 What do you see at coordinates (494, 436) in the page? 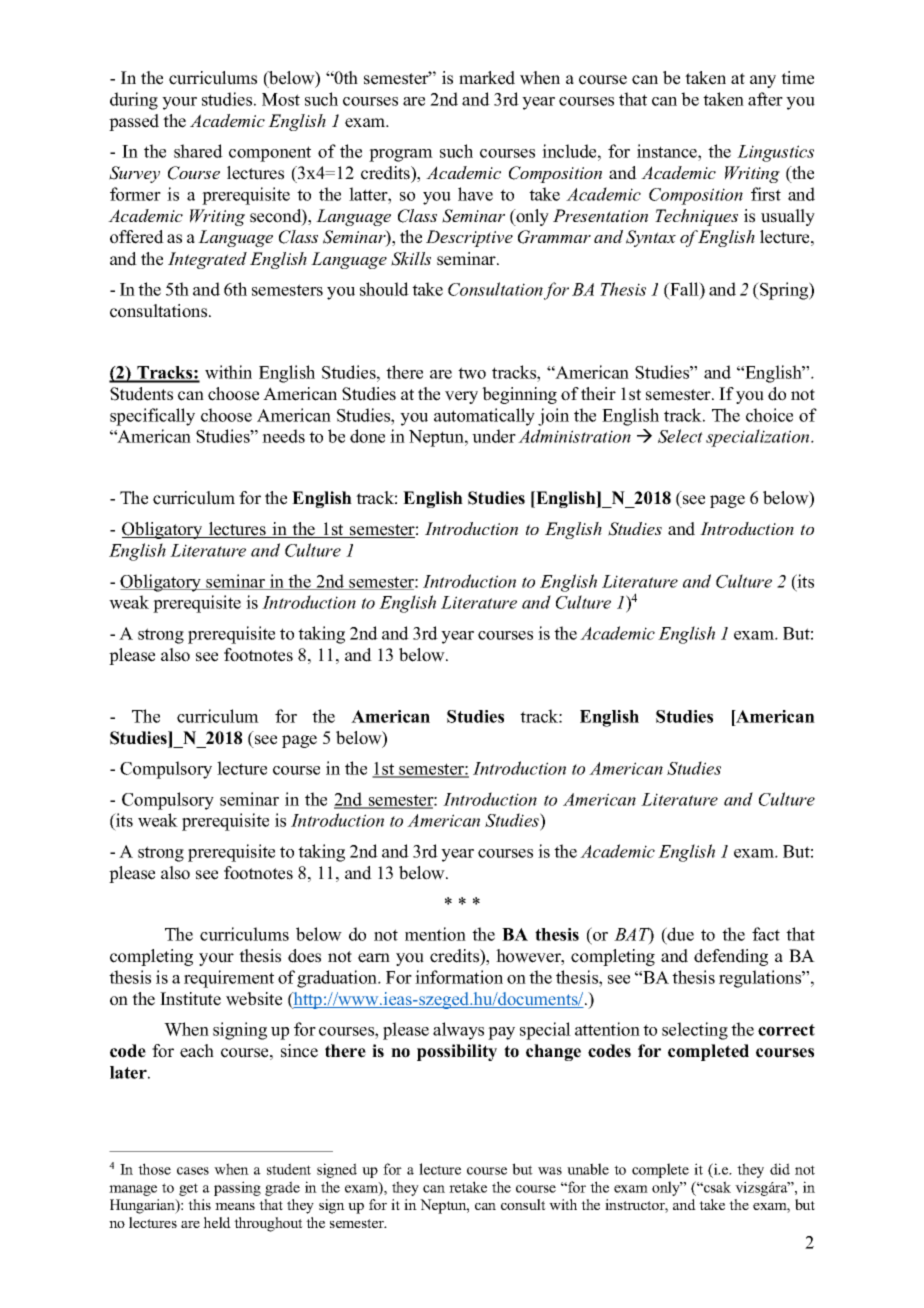
I see `under` at bounding box center [494, 436].
